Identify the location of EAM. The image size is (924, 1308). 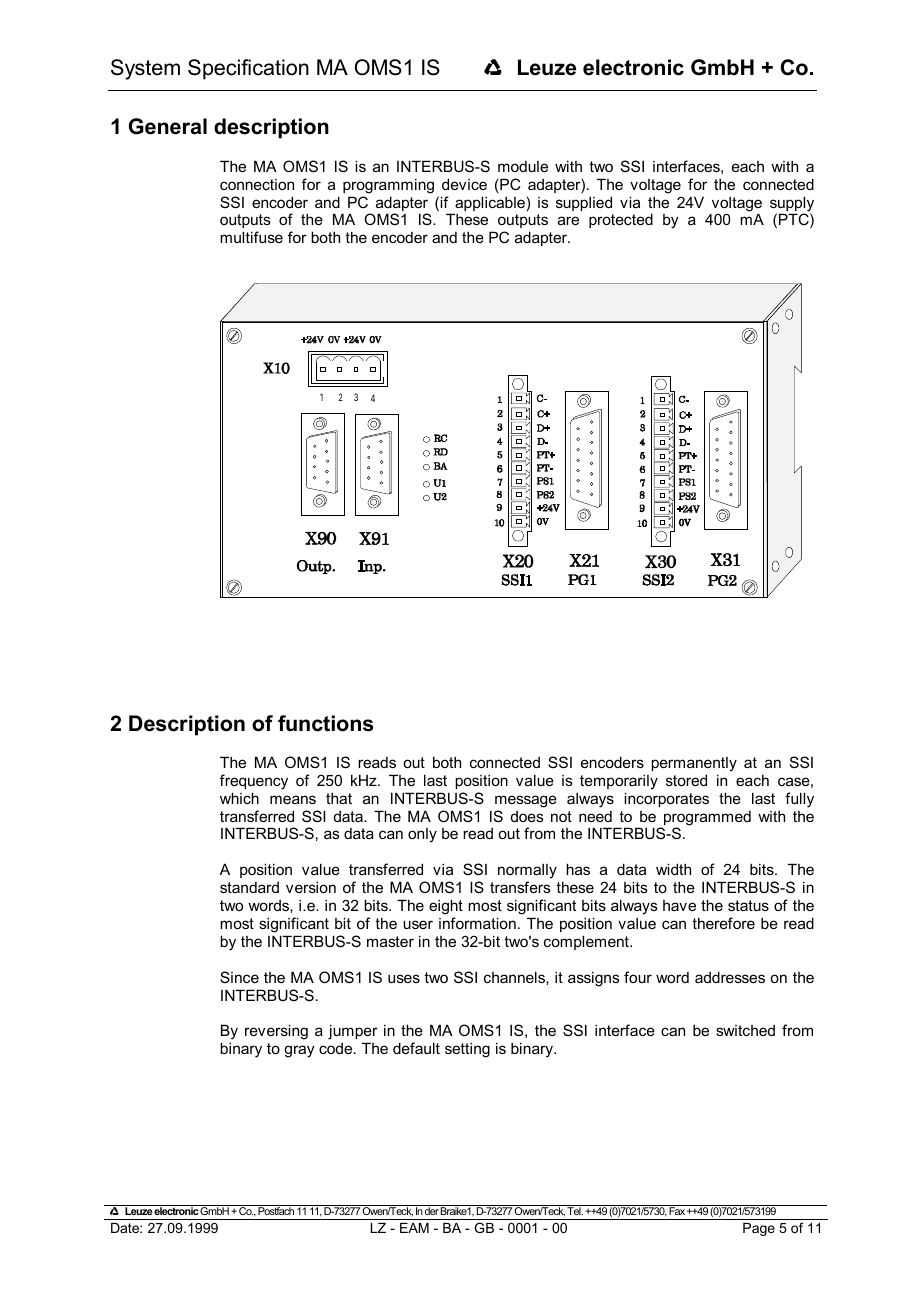
(414, 1228).
